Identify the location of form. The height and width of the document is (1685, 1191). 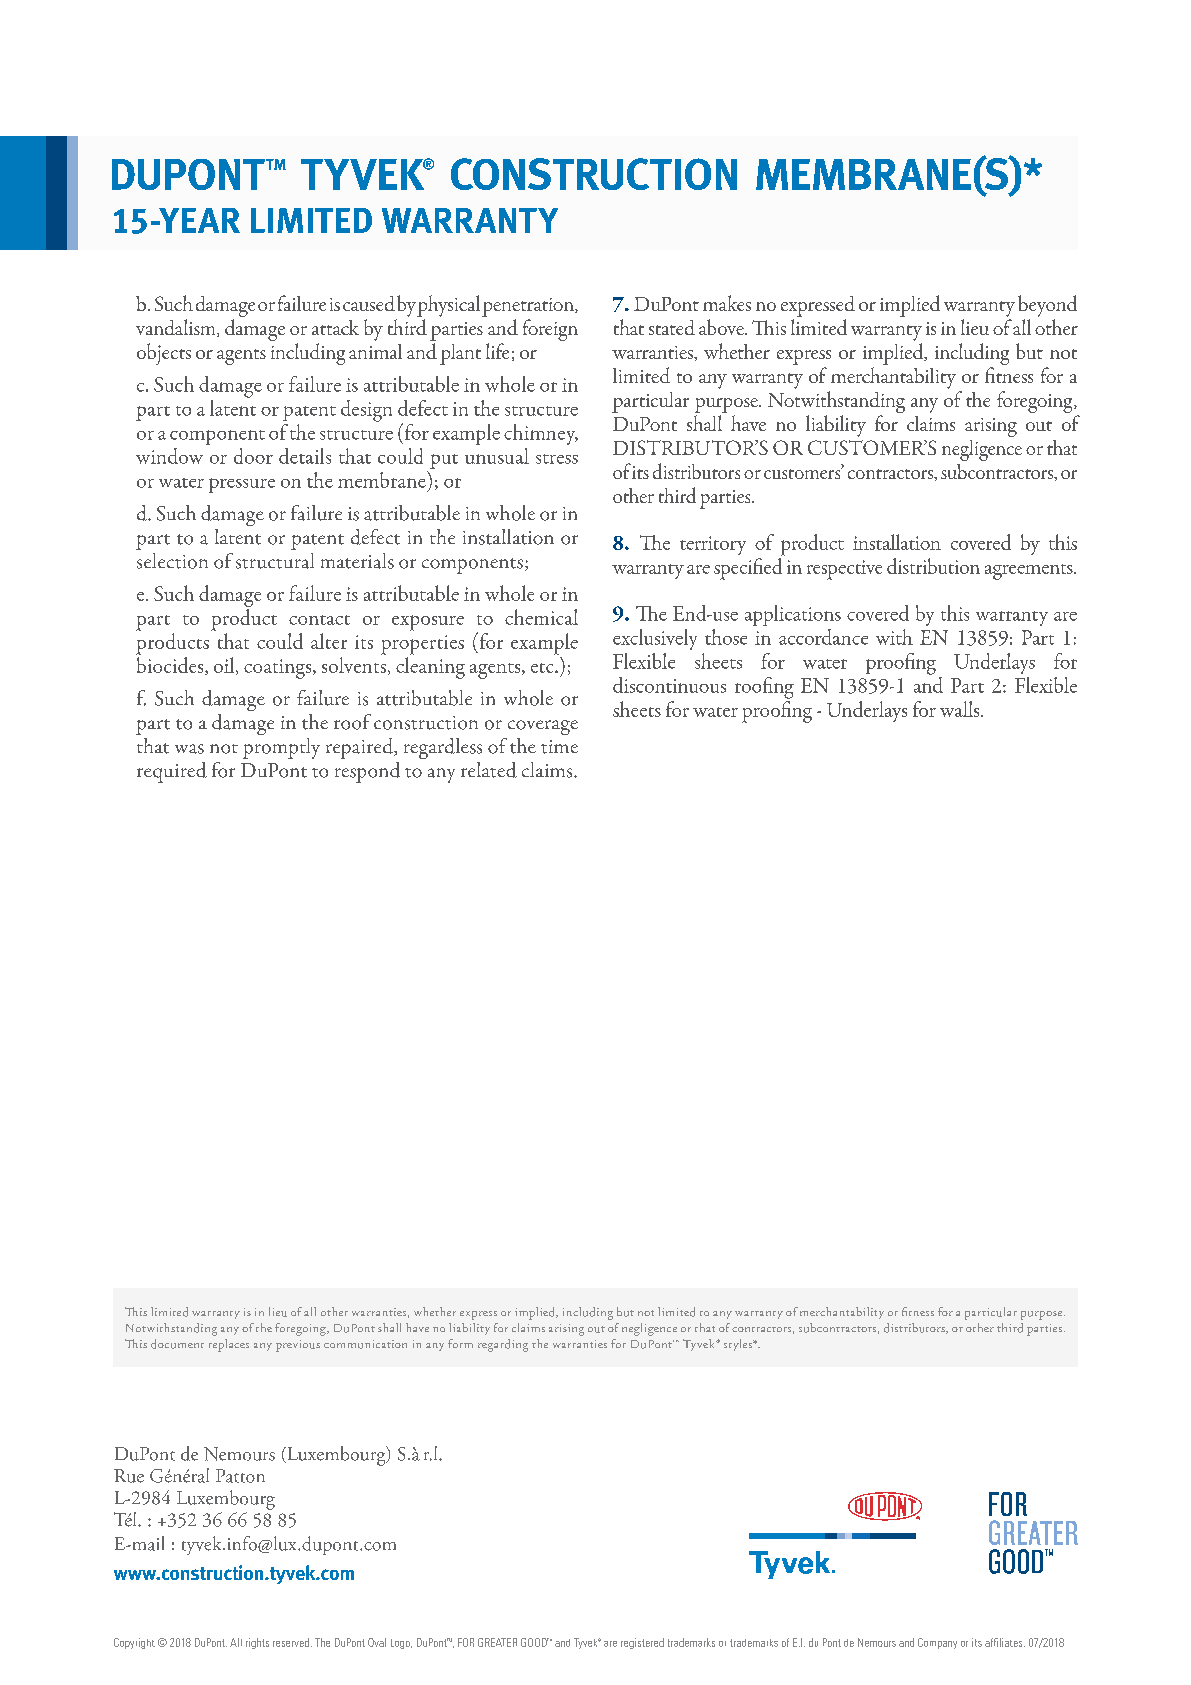
(460, 1343).
